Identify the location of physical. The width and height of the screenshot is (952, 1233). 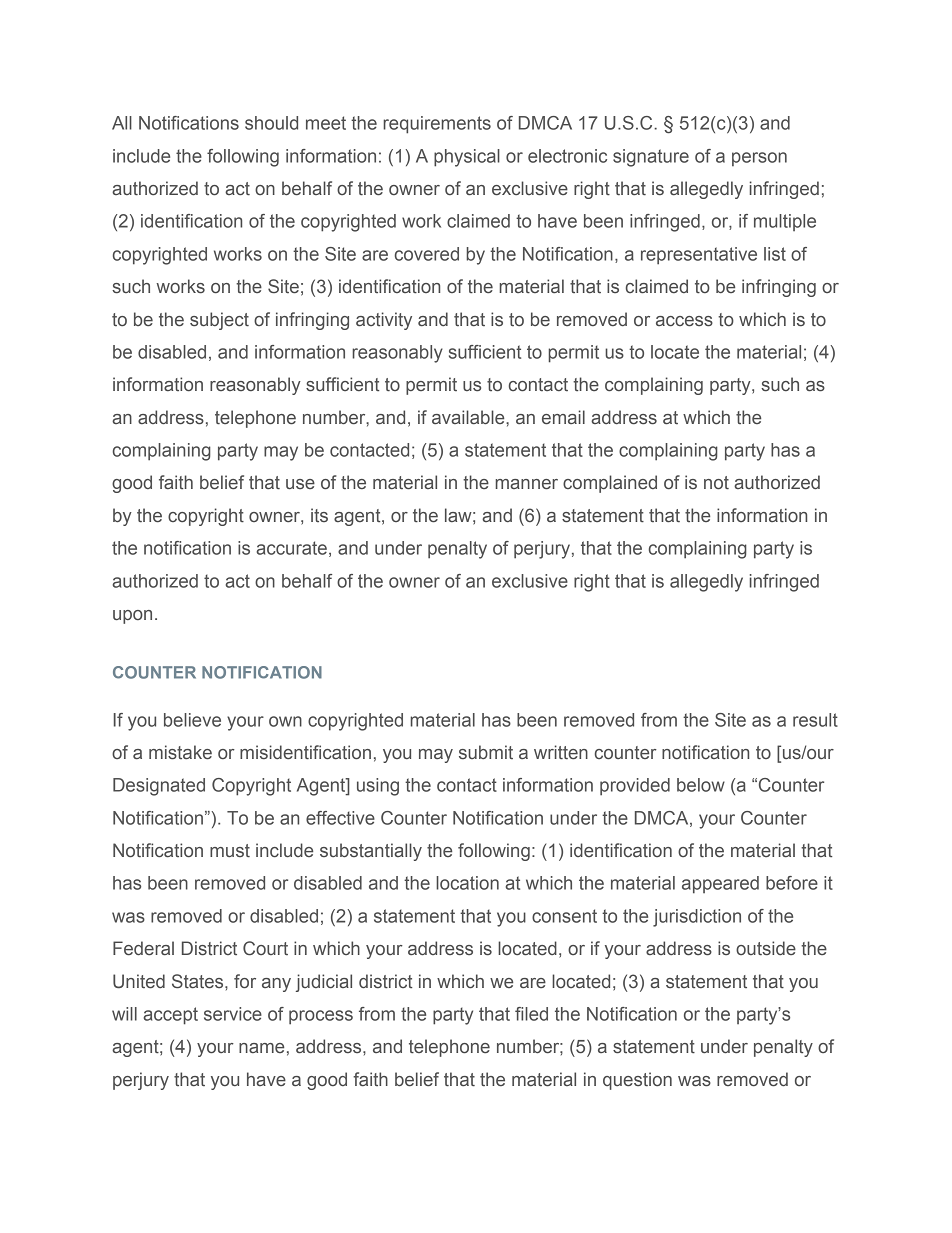
(467, 158).
